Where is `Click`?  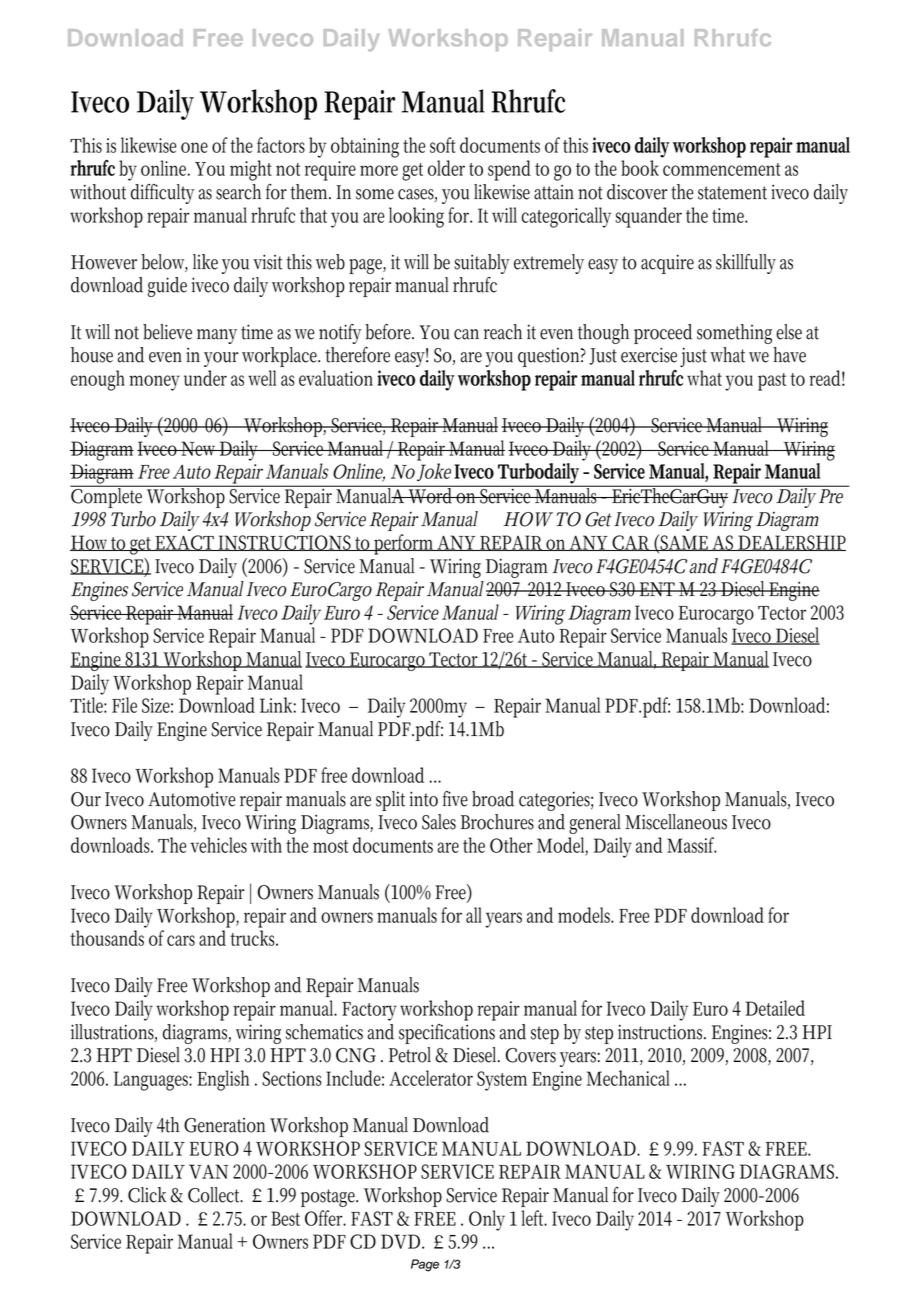 Click is located at coordinates (147, 1195).
